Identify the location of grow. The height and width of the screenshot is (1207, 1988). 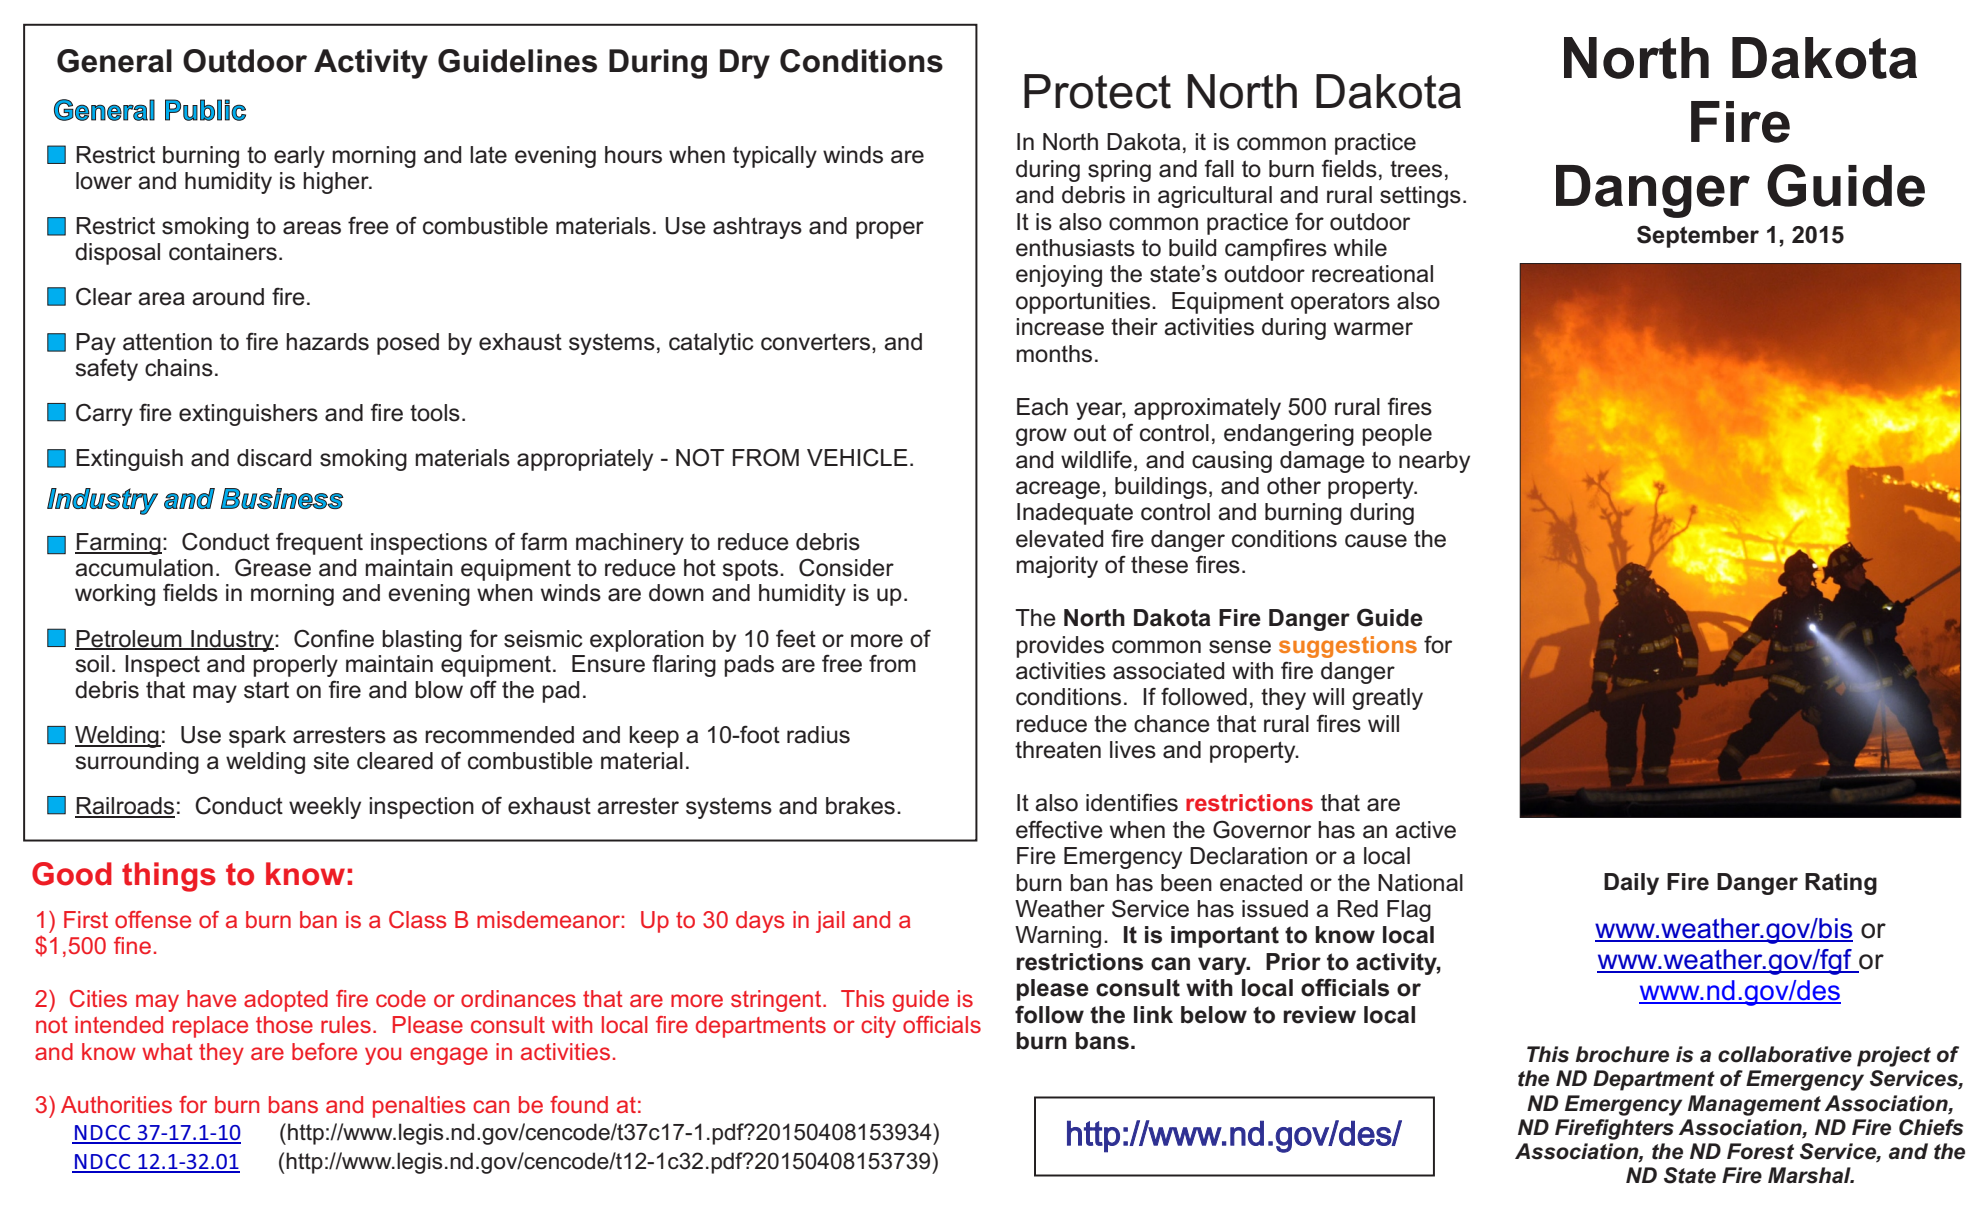
(1041, 437).
